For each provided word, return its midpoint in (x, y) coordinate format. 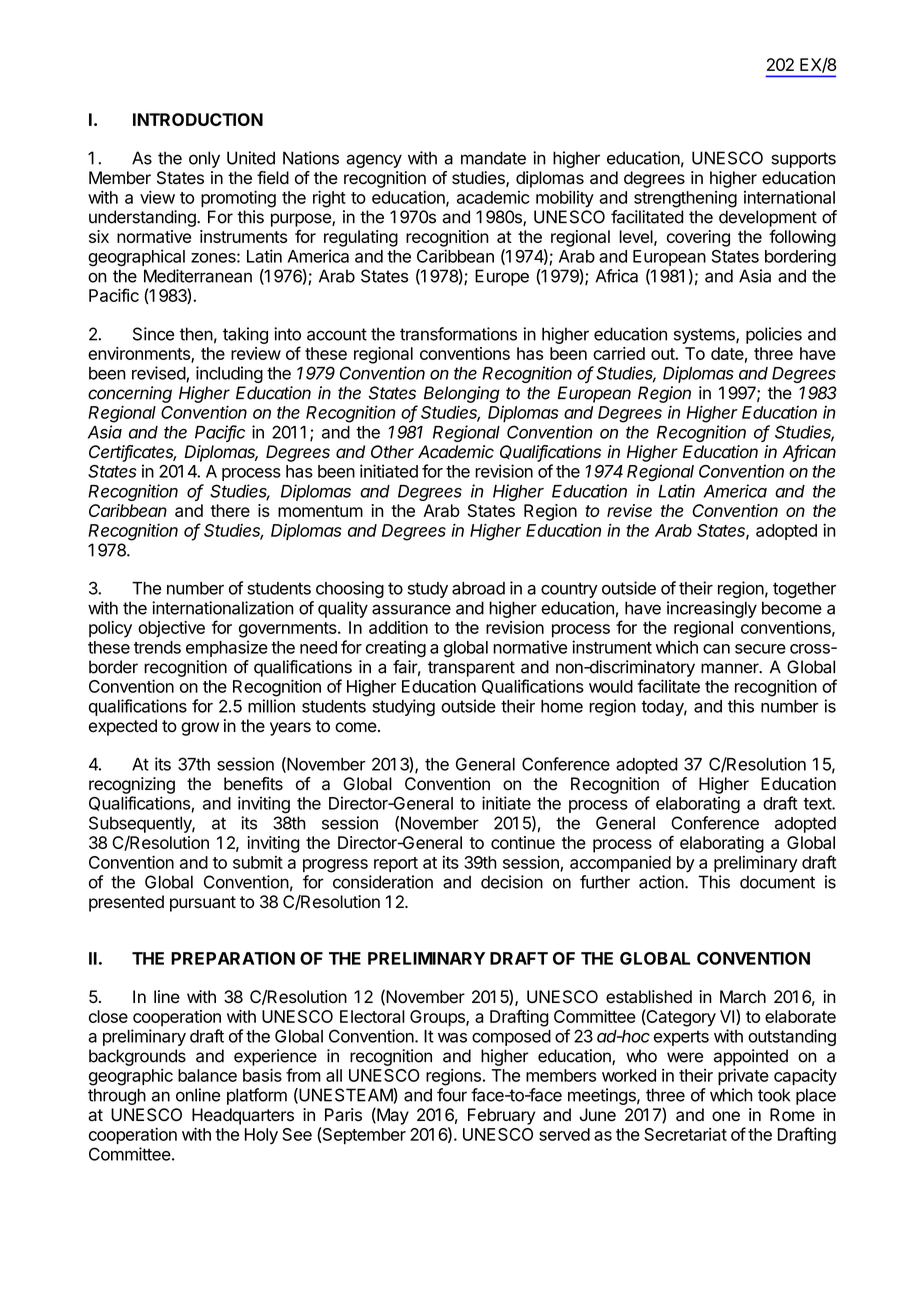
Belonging (462, 394)
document (777, 882)
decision (512, 882)
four (452, 1095)
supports (803, 160)
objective (171, 629)
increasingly (712, 609)
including (229, 374)
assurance (411, 609)
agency (374, 161)
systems (705, 336)
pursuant (203, 904)
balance (207, 1075)
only (204, 159)
